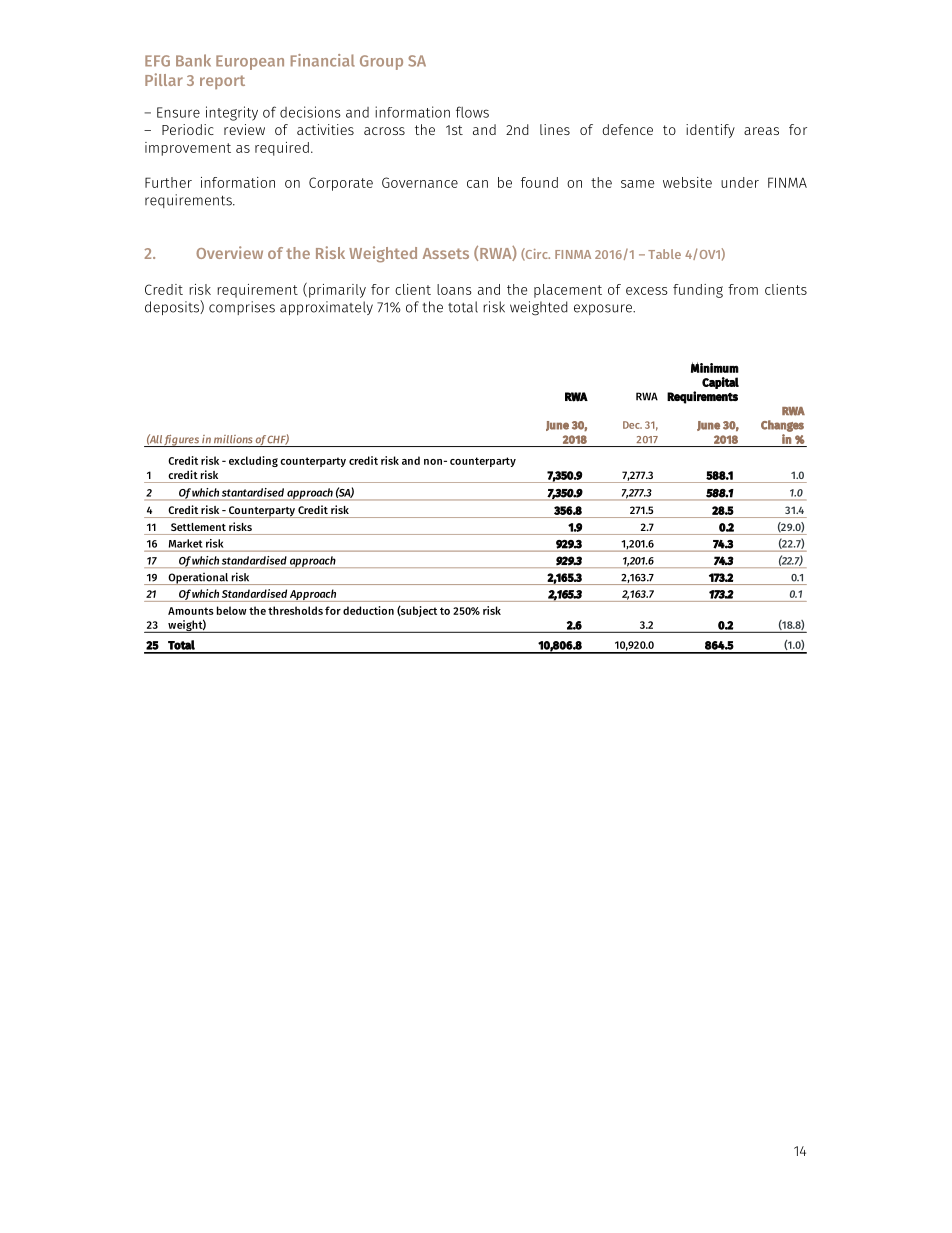 This screenshot has height=1233, width=952. Describe the element at coordinates (454, 289) in the screenshot. I see `loans` at that location.
